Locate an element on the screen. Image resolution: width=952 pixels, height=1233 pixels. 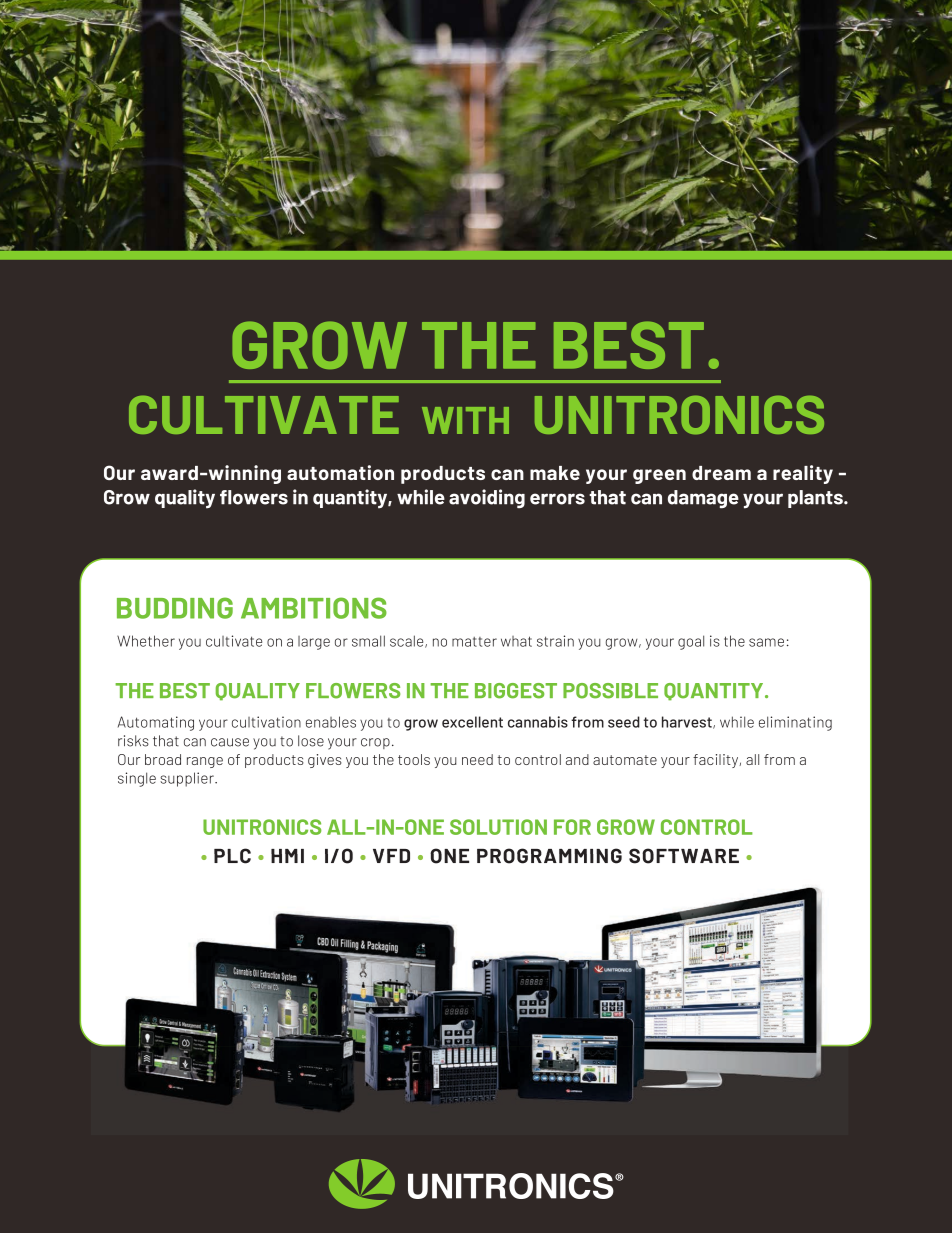
same is located at coordinates (766, 642).
